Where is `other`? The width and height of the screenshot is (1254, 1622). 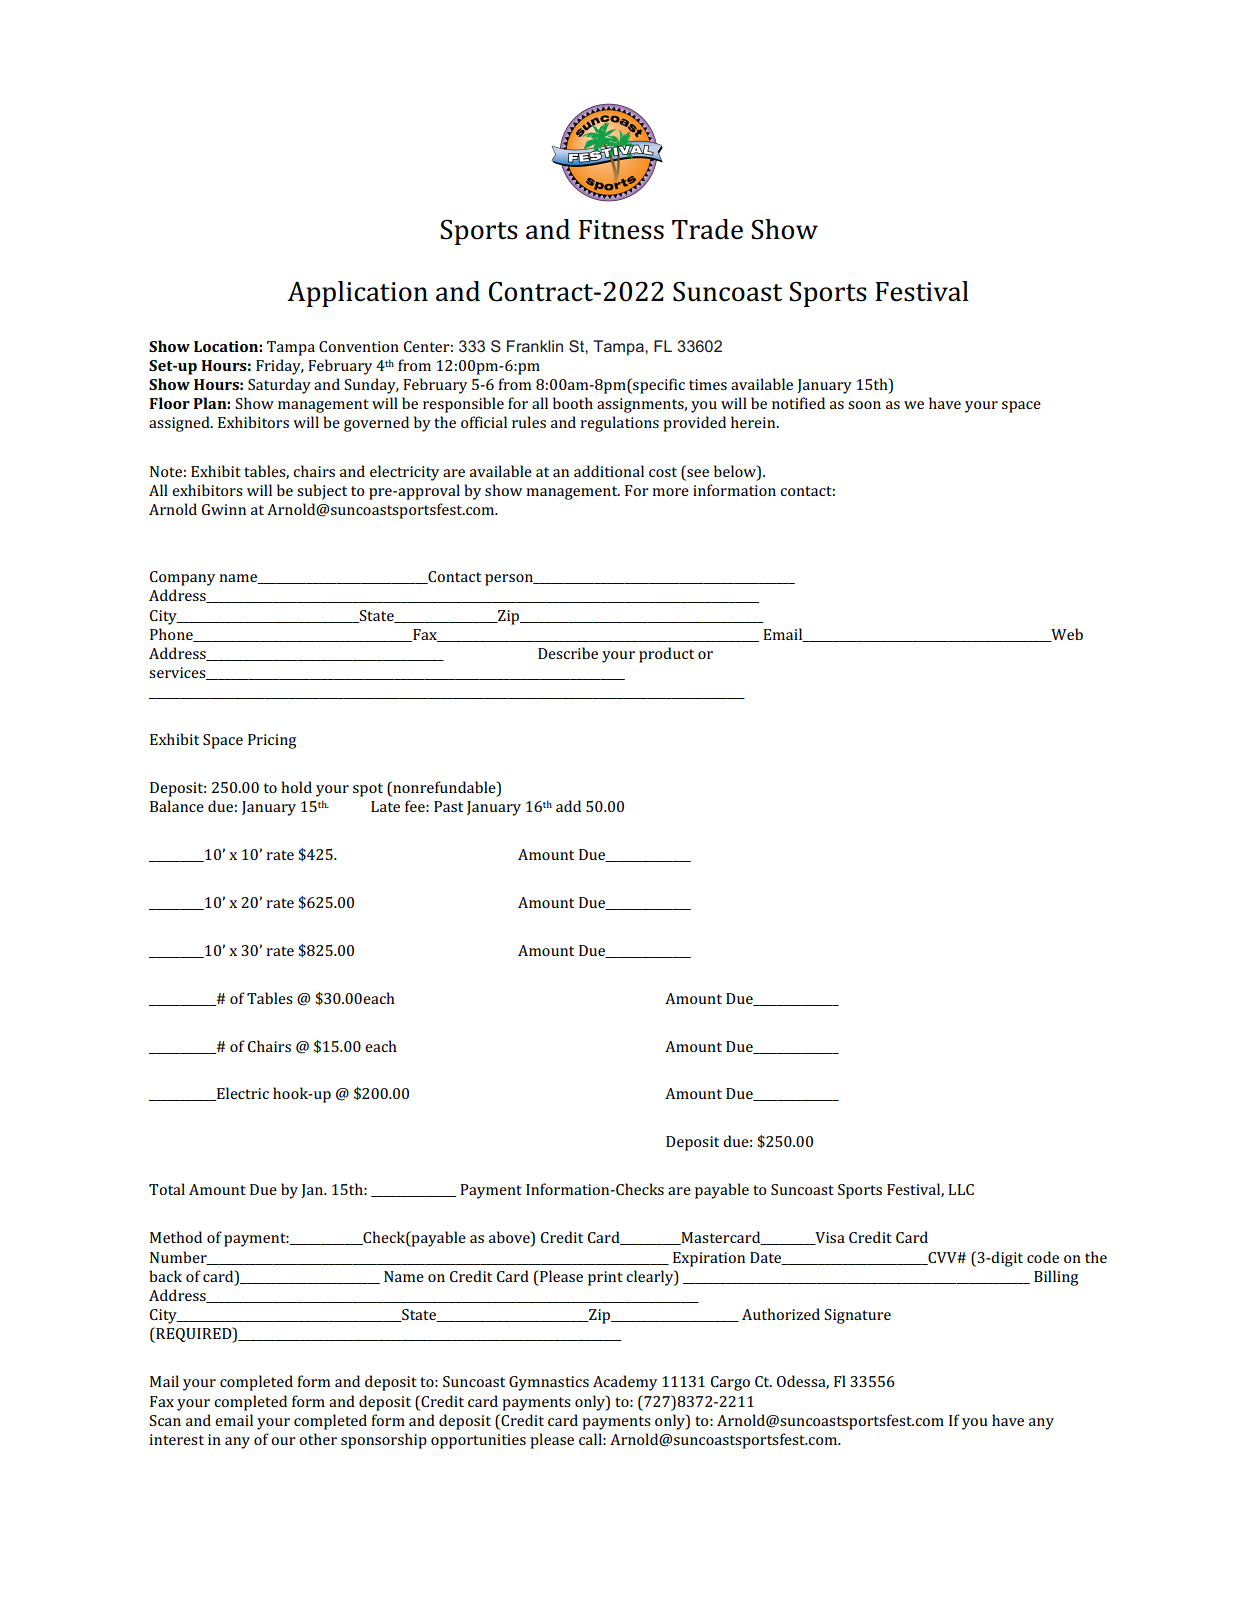
other is located at coordinates (318, 1439).
